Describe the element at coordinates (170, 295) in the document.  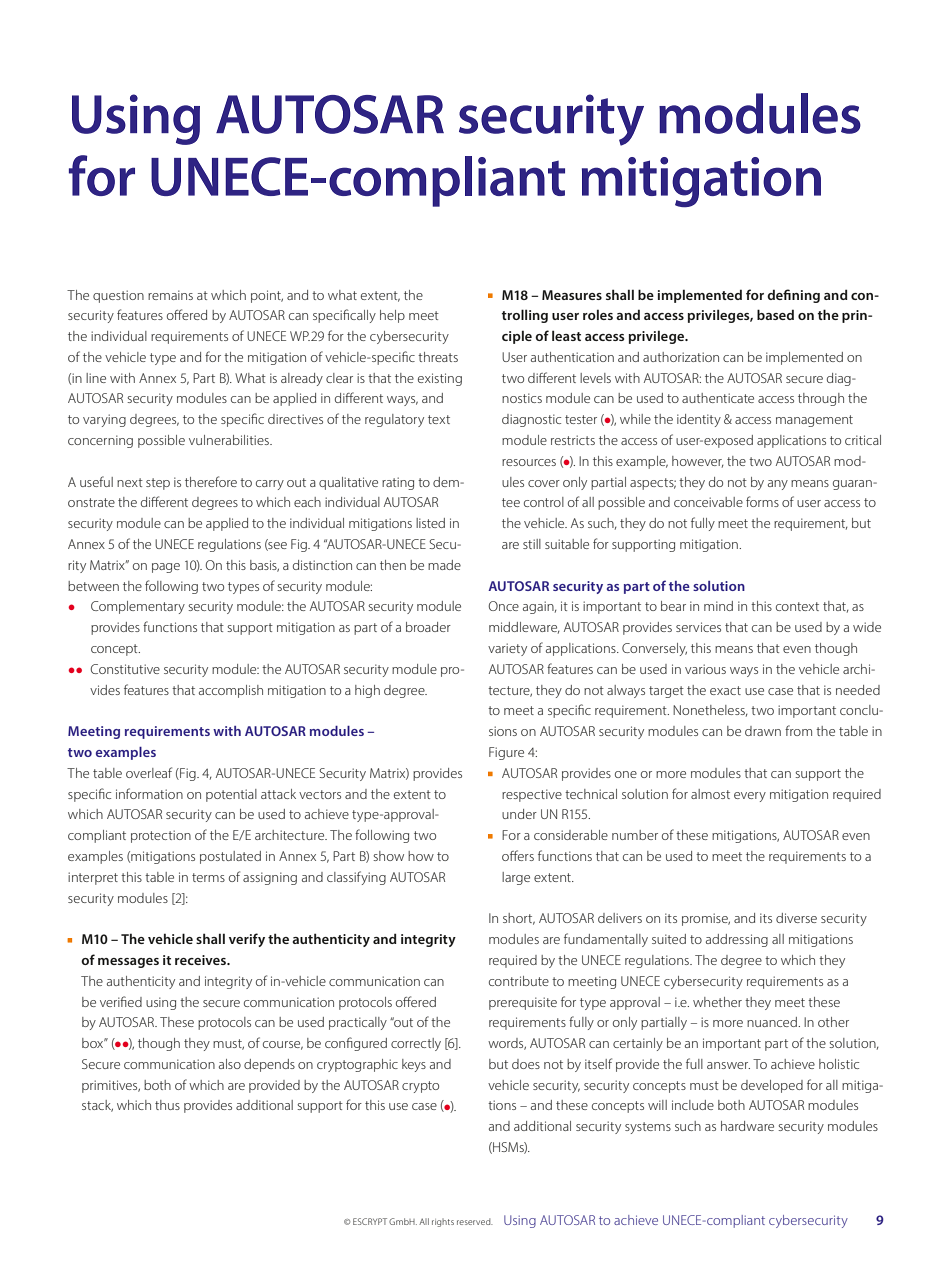
I see `remains` at that location.
